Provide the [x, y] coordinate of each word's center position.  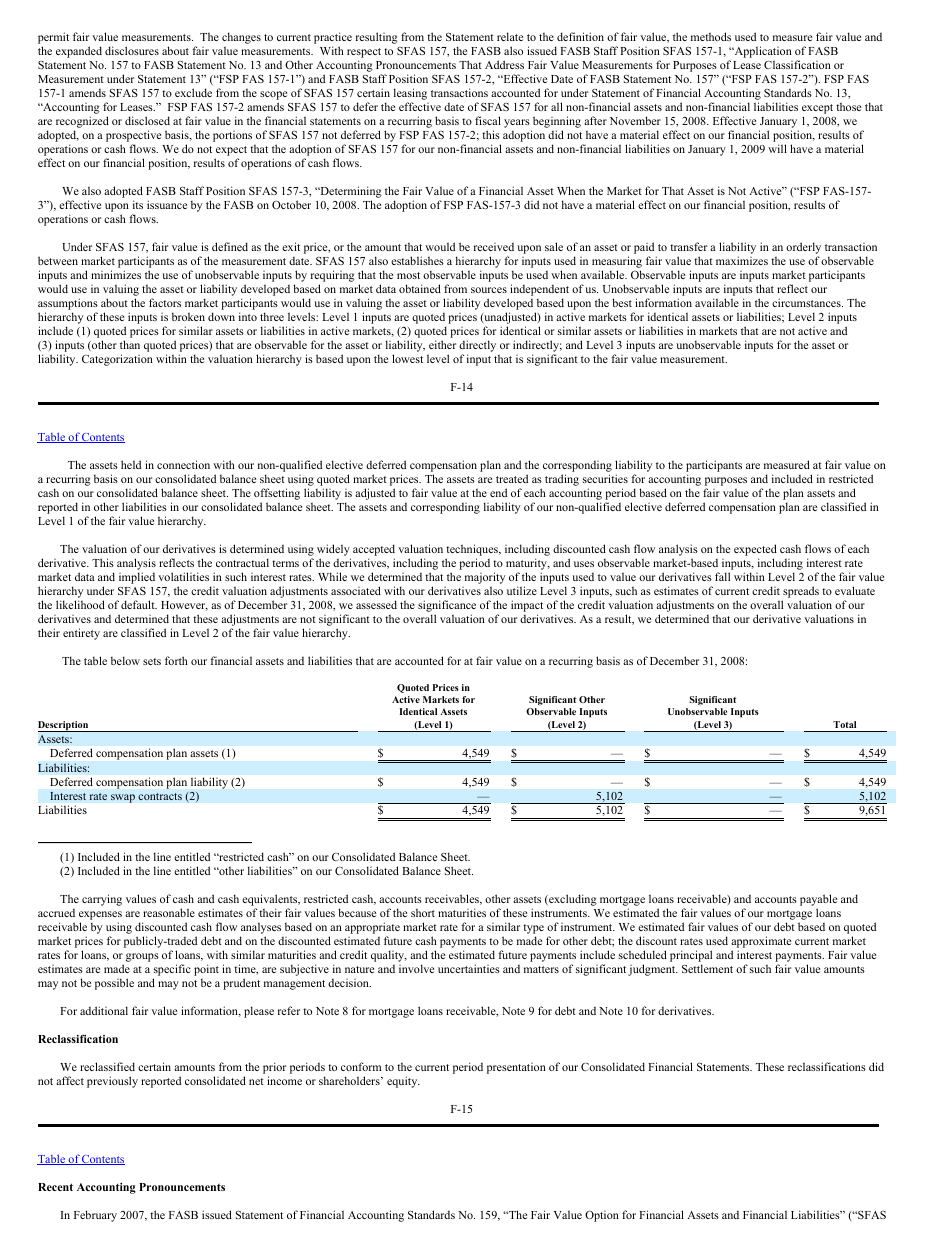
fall [722, 576]
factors [165, 302]
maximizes [742, 260]
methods [711, 36]
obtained [420, 288]
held [131, 464]
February [95, 1216]
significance [447, 607]
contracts [160, 797]
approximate [761, 943]
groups [142, 957]
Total [844, 724]
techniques [473, 551]
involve [416, 968]
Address [504, 64]
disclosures [132, 50]
